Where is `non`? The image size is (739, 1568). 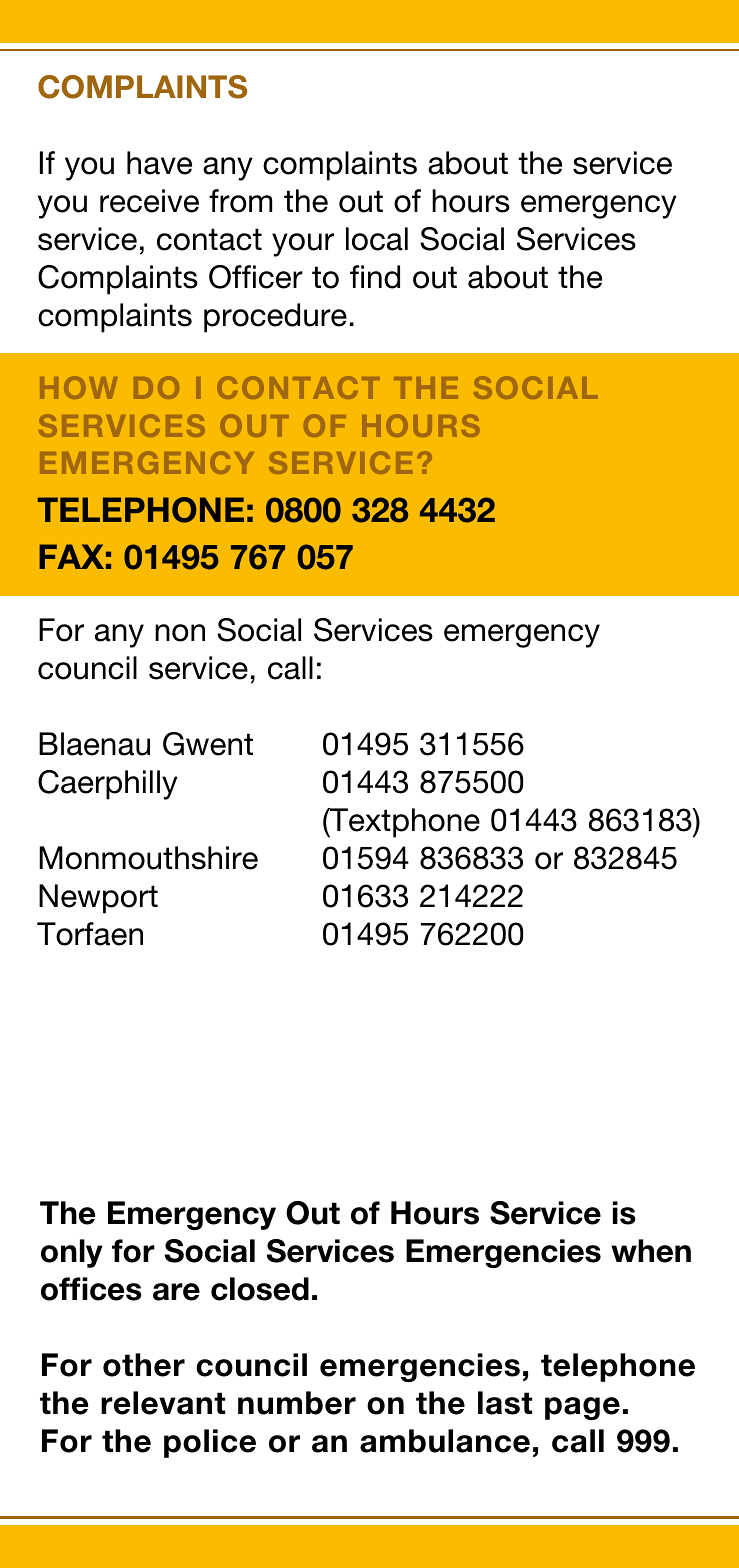
non is located at coordinates (180, 633).
